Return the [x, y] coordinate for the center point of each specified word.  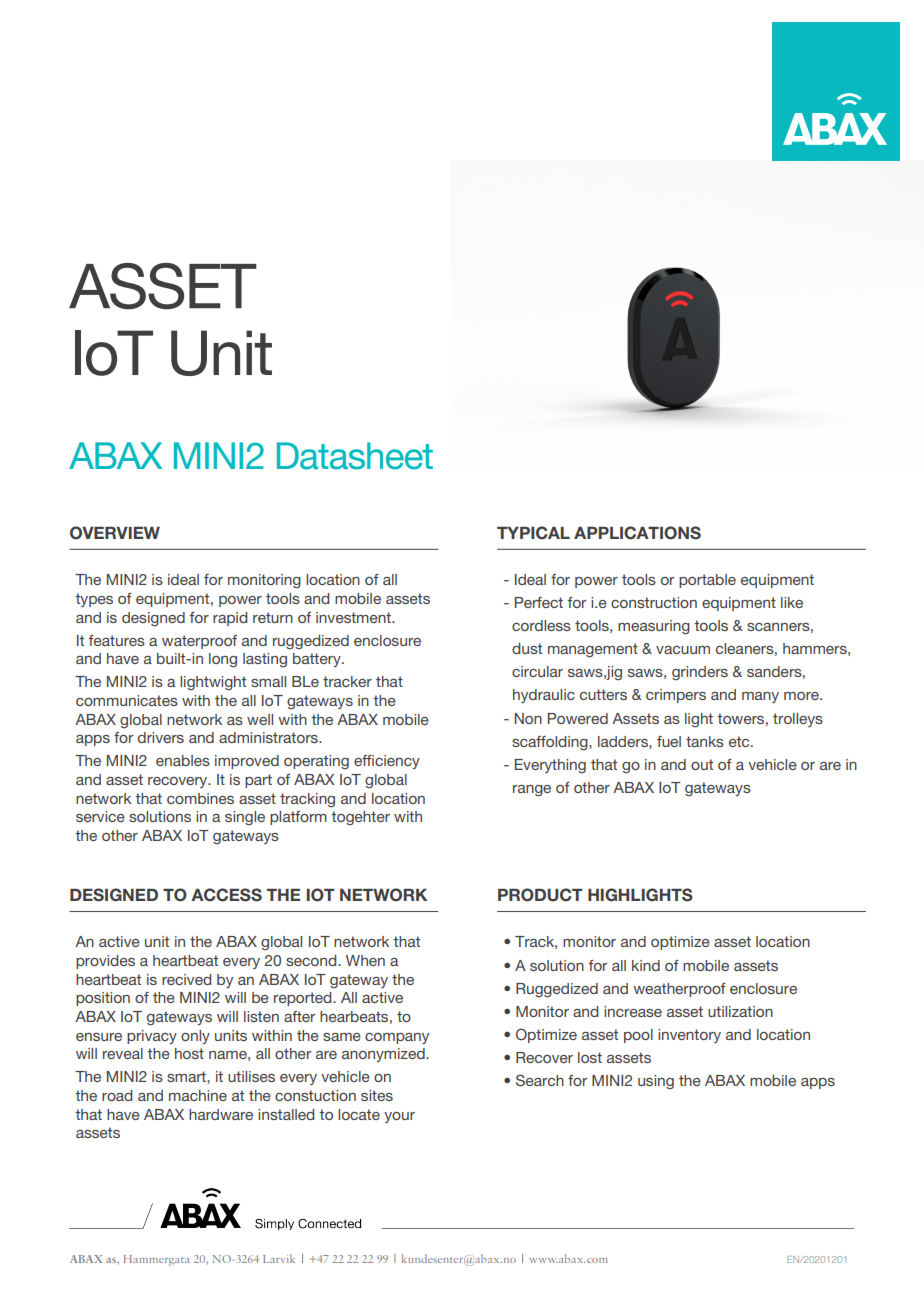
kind [646, 965]
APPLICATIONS [637, 533]
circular [537, 671]
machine [198, 1095]
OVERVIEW [115, 533]
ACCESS [226, 895]
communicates [127, 700]
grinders [700, 673]
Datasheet [355, 456]
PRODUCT [540, 895]
